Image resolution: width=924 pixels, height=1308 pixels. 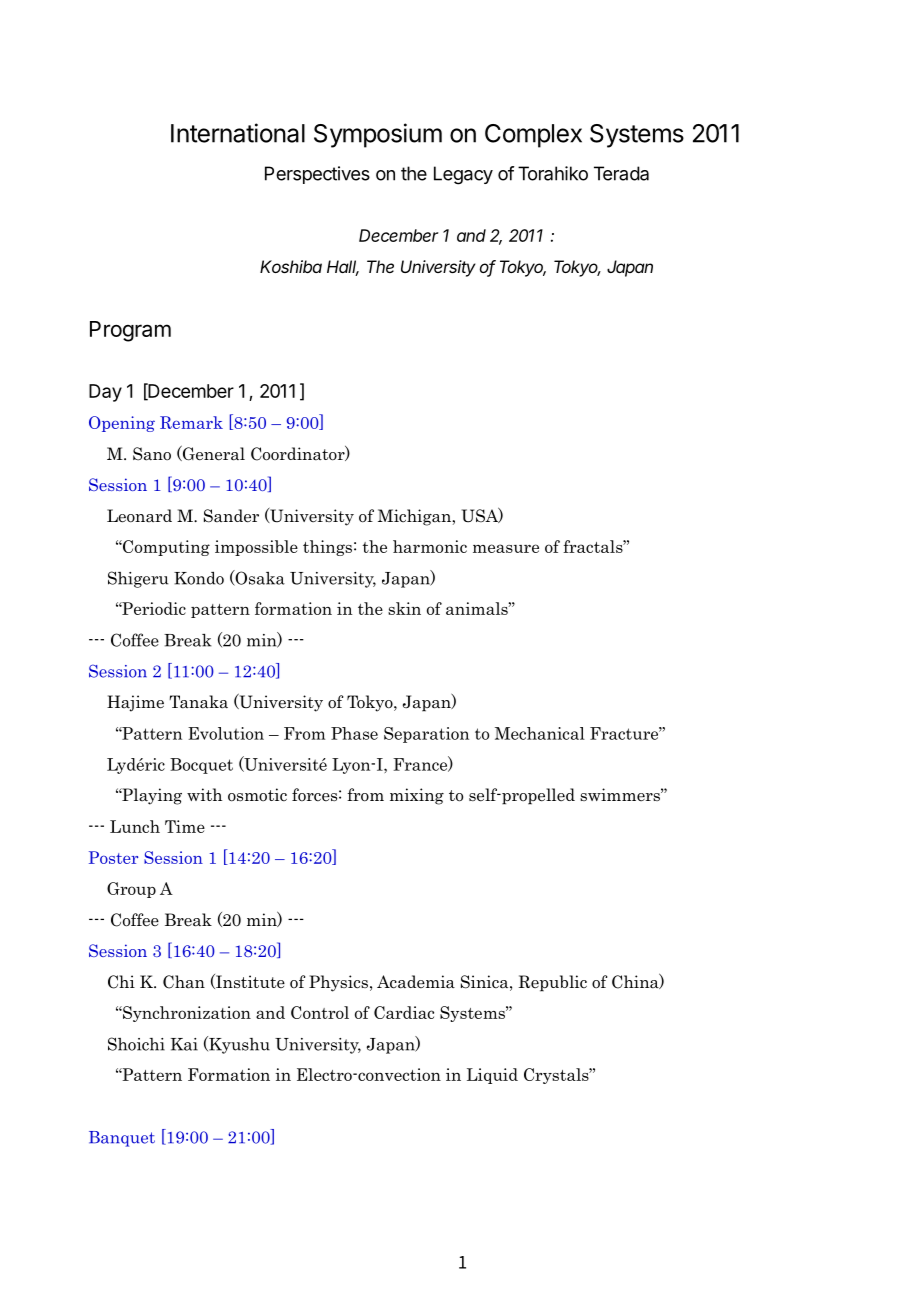 I want to click on harmonic, so click(x=430, y=546).
